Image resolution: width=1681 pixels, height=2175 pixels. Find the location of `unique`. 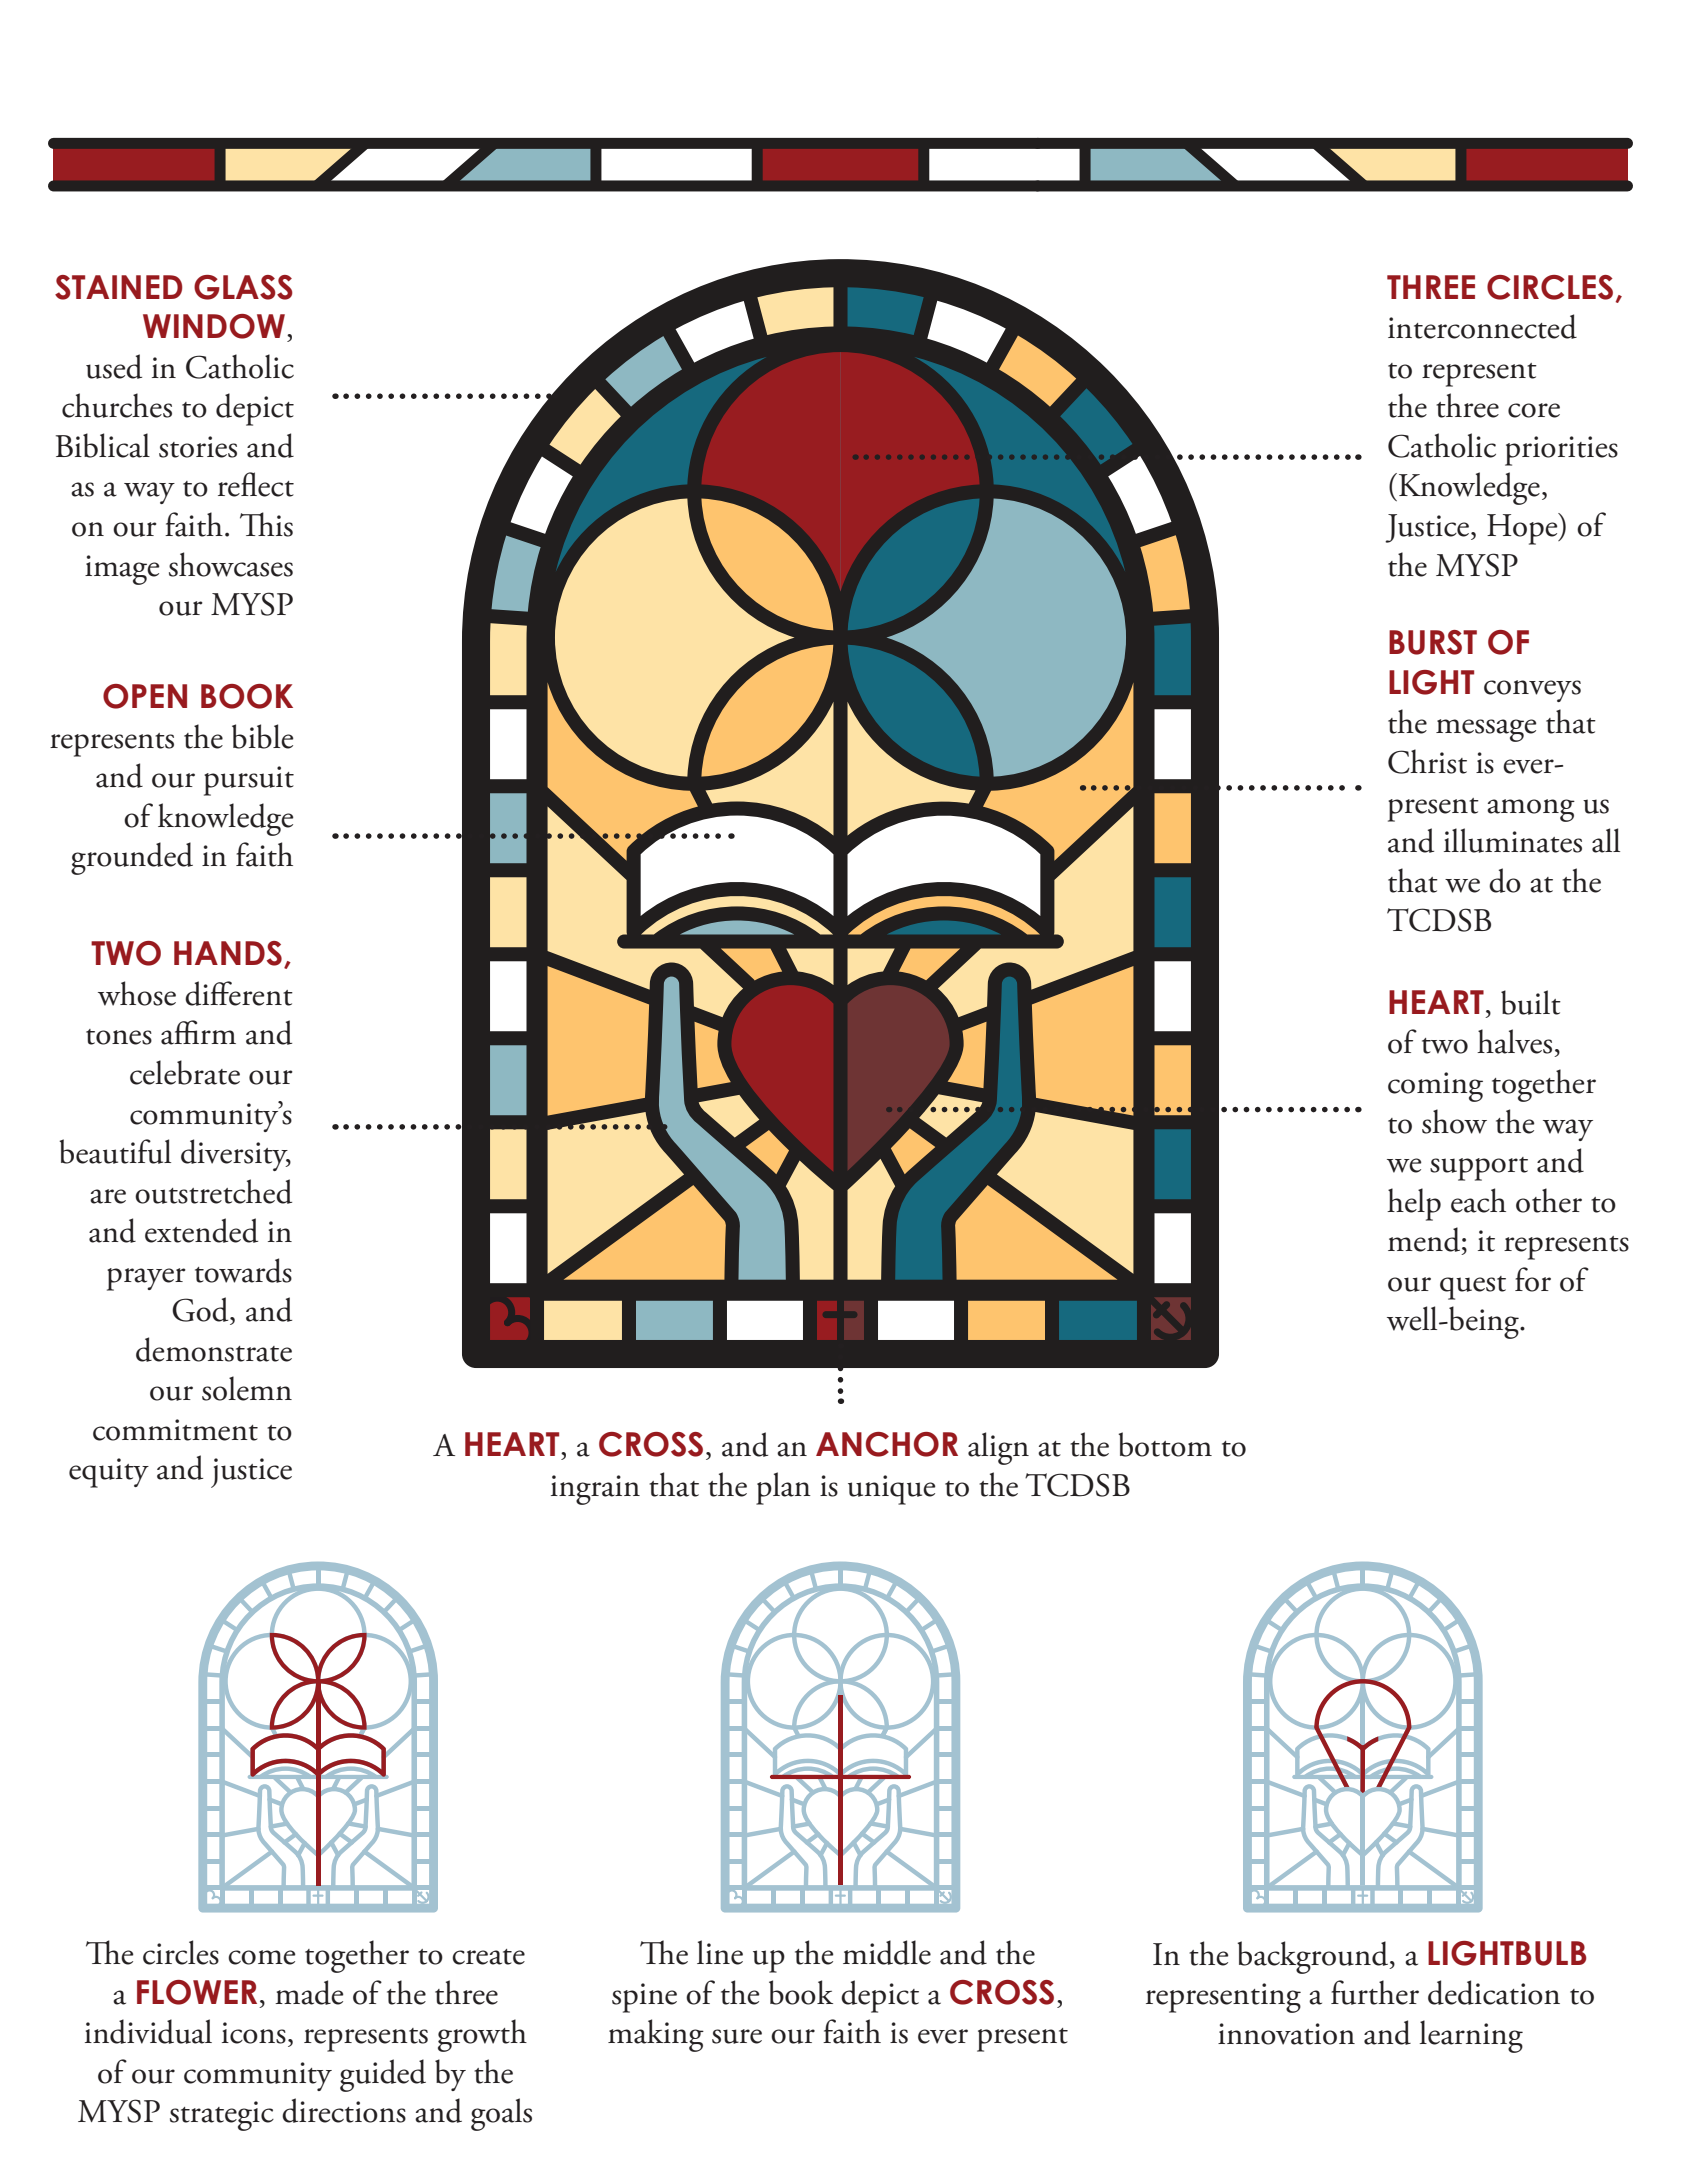

unique is located at coordinates (892, 1490).
